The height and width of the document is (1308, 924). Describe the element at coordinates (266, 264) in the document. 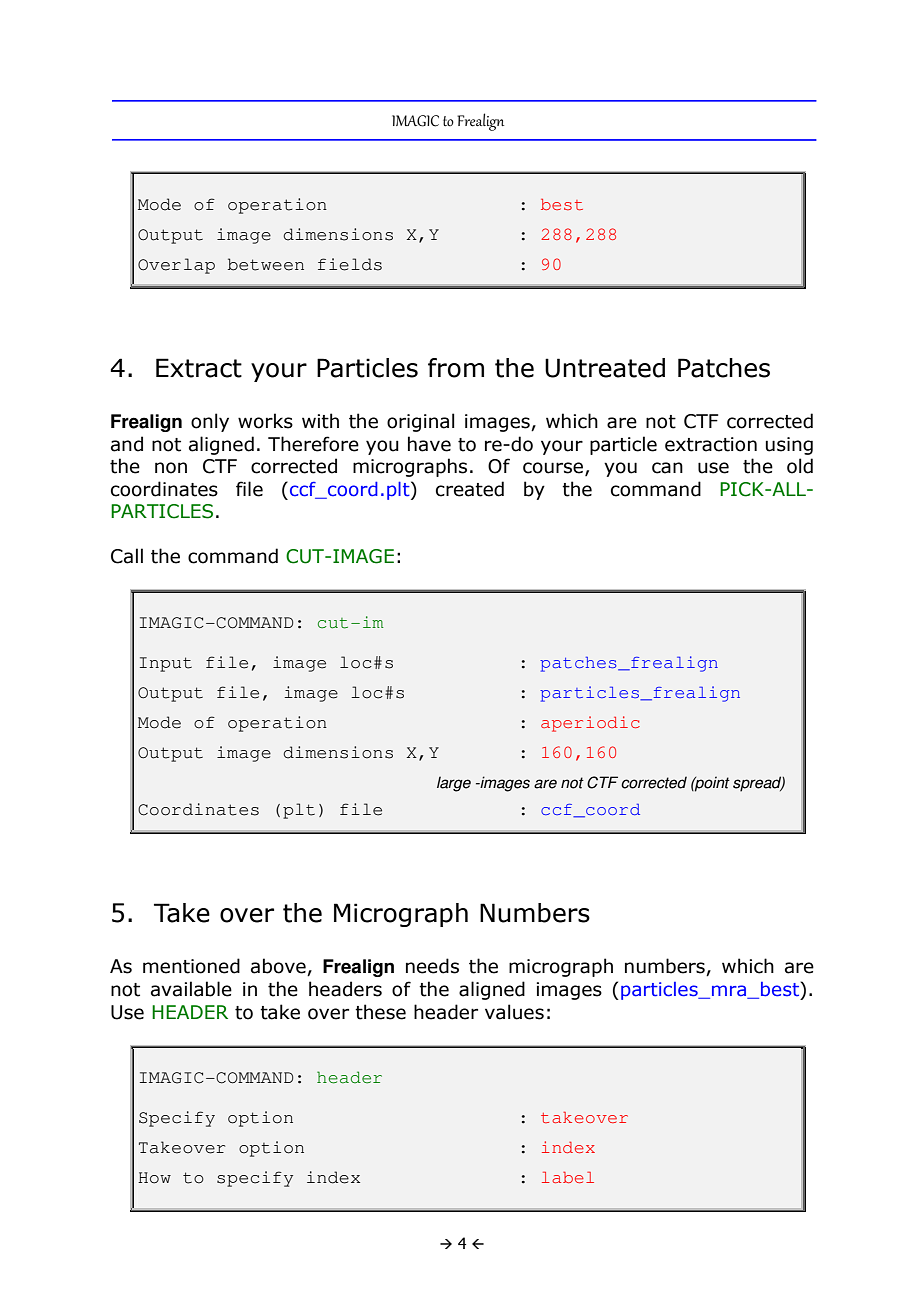

I see `between` at that location.
